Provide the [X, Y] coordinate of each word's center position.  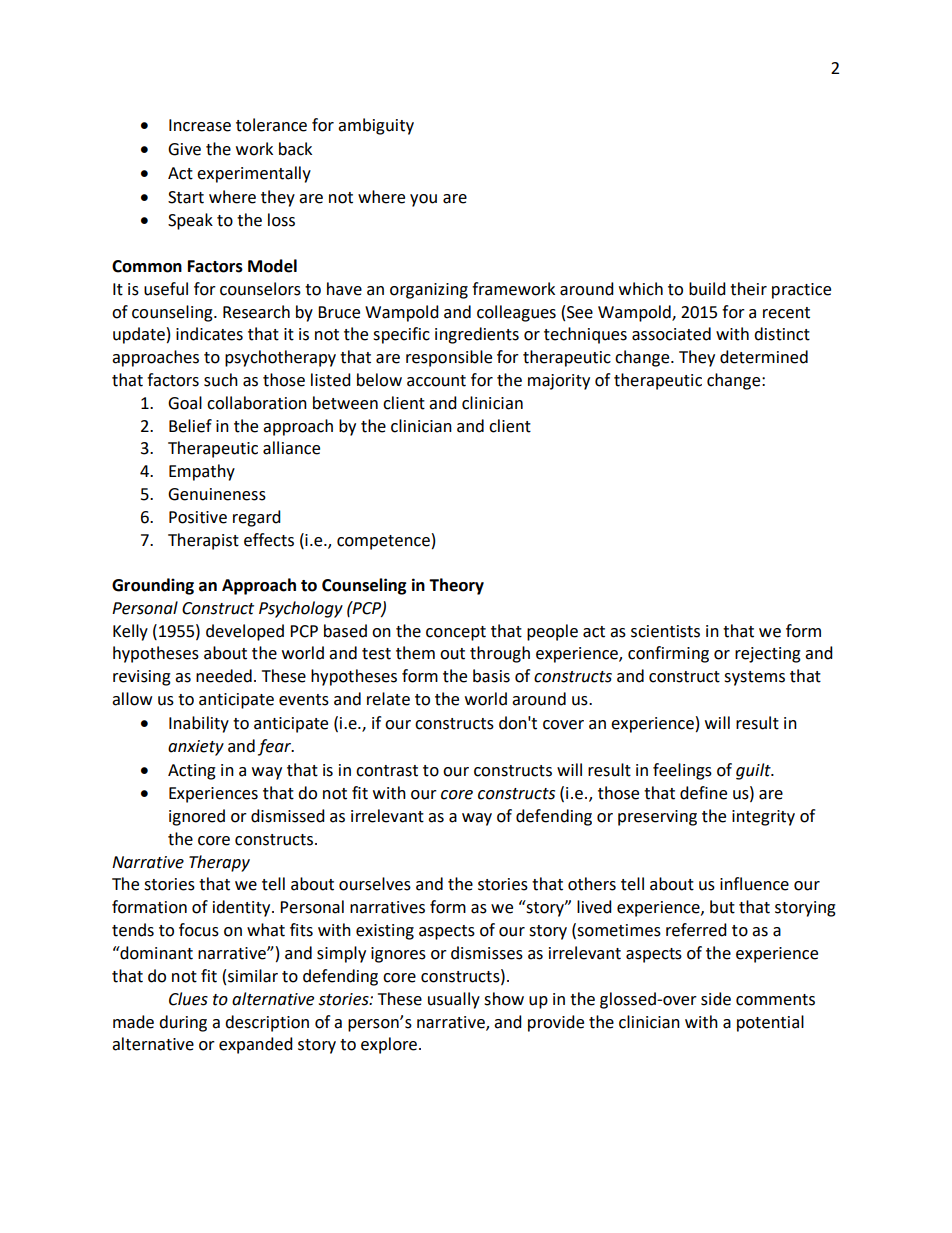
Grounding [153, 586]
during [183, 1023]
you [423, 200]
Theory [456, 586]
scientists [665, 631]
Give [184, 149]
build [707, 289]
